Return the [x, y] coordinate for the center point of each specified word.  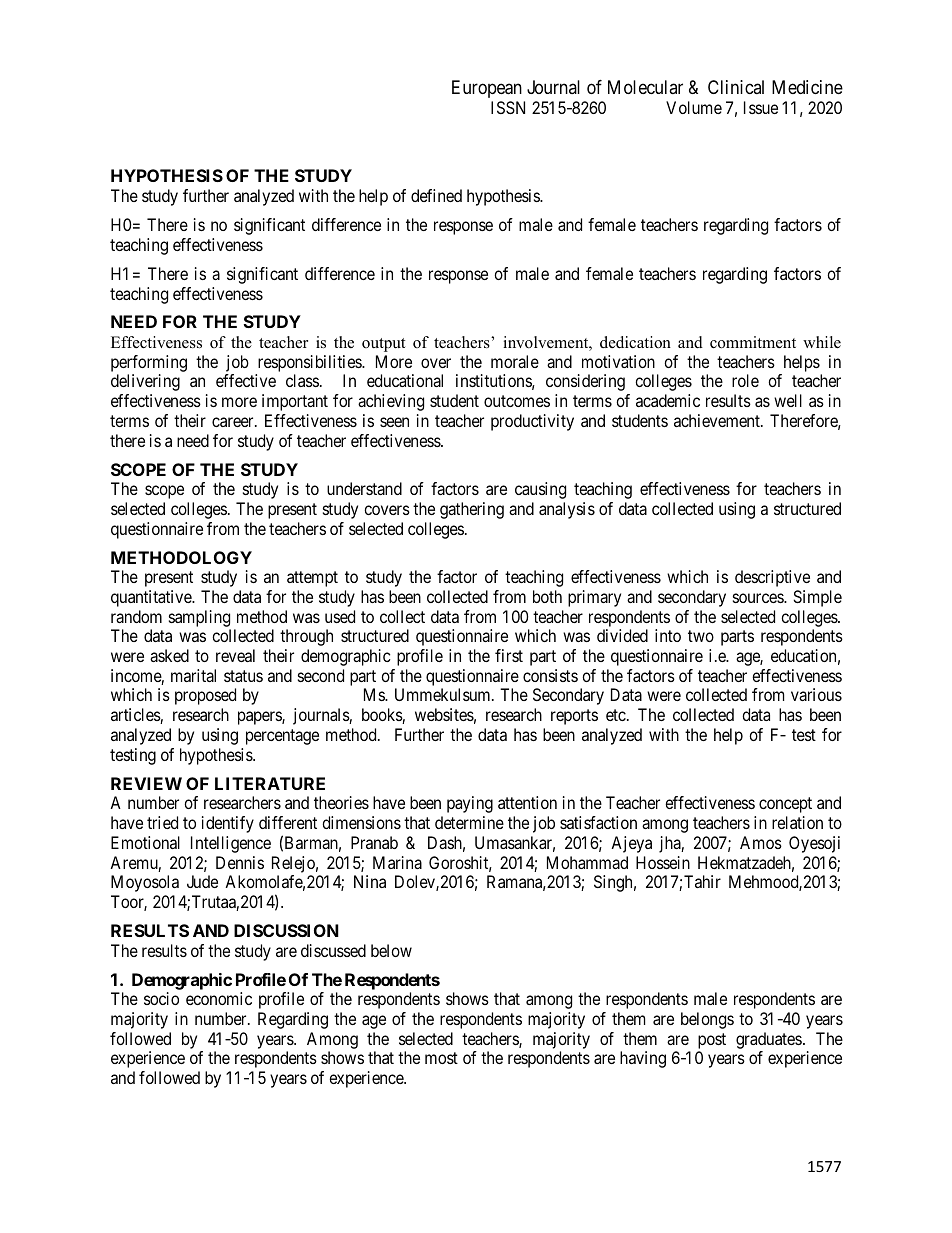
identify [228, 824]
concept [785, 805]
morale [515, 361]
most [441, 1058]
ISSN [508, 107]
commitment [753, 342]
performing [149, 363]
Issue [761, 107]
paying [470, 804]
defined [436, 195]
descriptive [772, 578]
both [547, 596]
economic [219, 998]
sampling [200, 620]
